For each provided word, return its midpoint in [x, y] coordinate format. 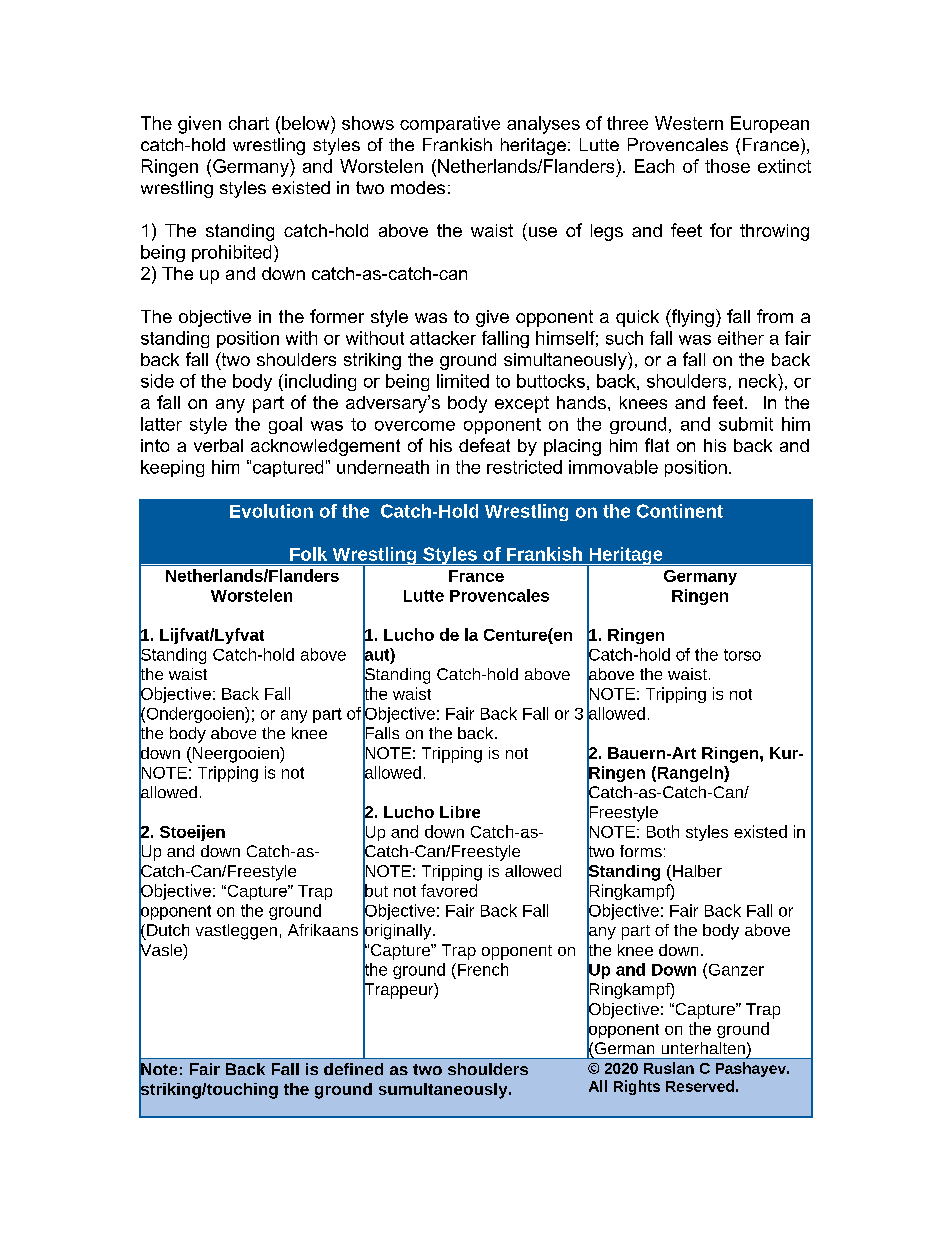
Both [663, 831]
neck [759, 381]
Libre [460, 812]
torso [742, 655]
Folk [308, 554]
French [481, 969]
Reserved [700, 1086]
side [157, 381]
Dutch [168, 930]
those [727, 166]
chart [249, 123]
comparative [450, 124]
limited [463, 381]
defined [353, 1069]
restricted [524, 467]
